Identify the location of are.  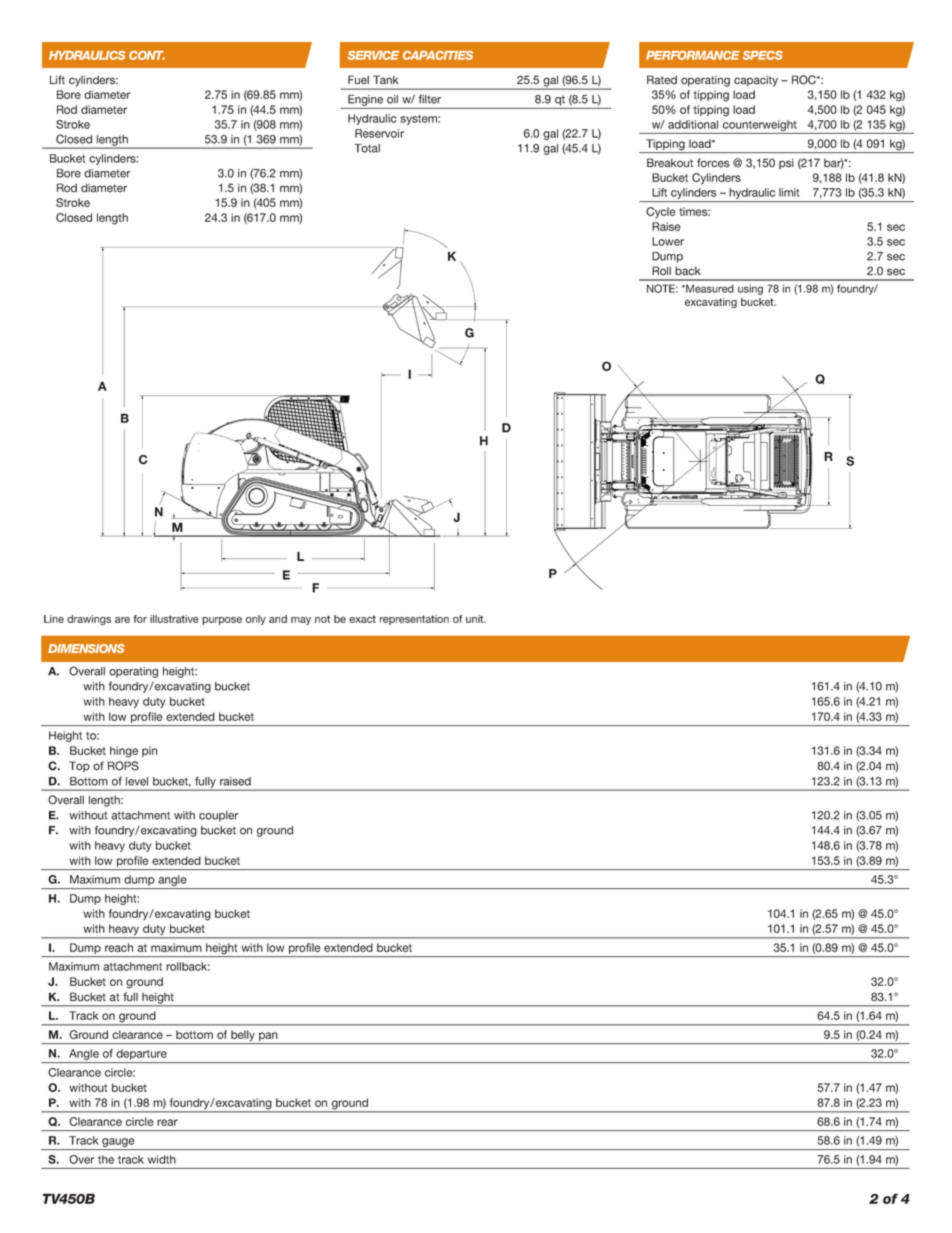
(122, 620).
